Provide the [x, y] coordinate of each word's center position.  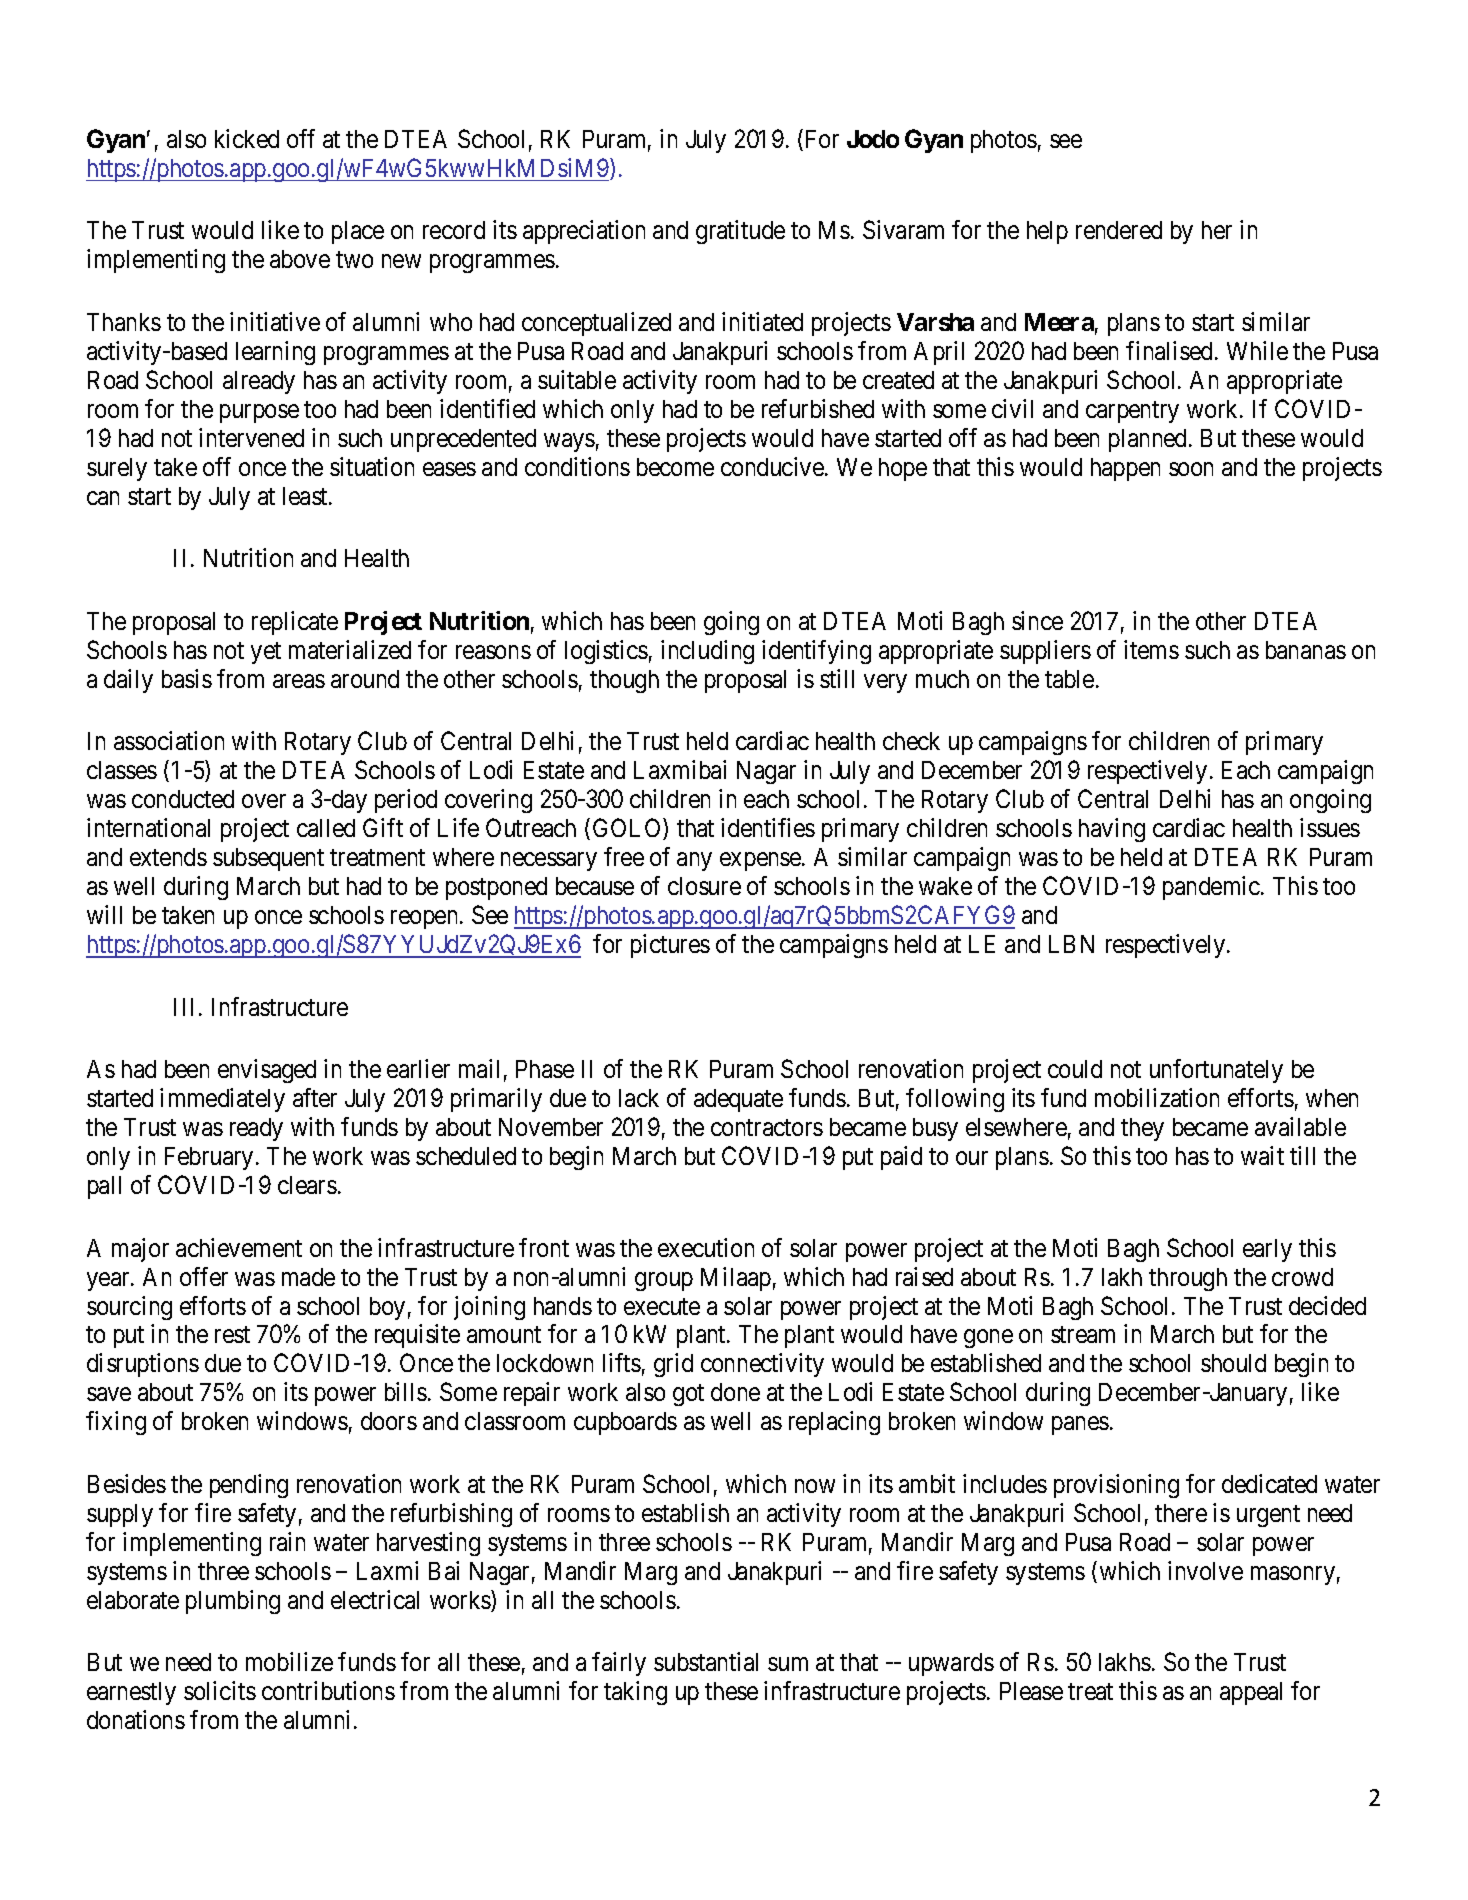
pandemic [1211, 888]
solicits [220, 1690]
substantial [706, 1661]
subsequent [268, 859]
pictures [670, 946]
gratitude [740, 232]
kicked [247, 138]
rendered [1119, 230]
